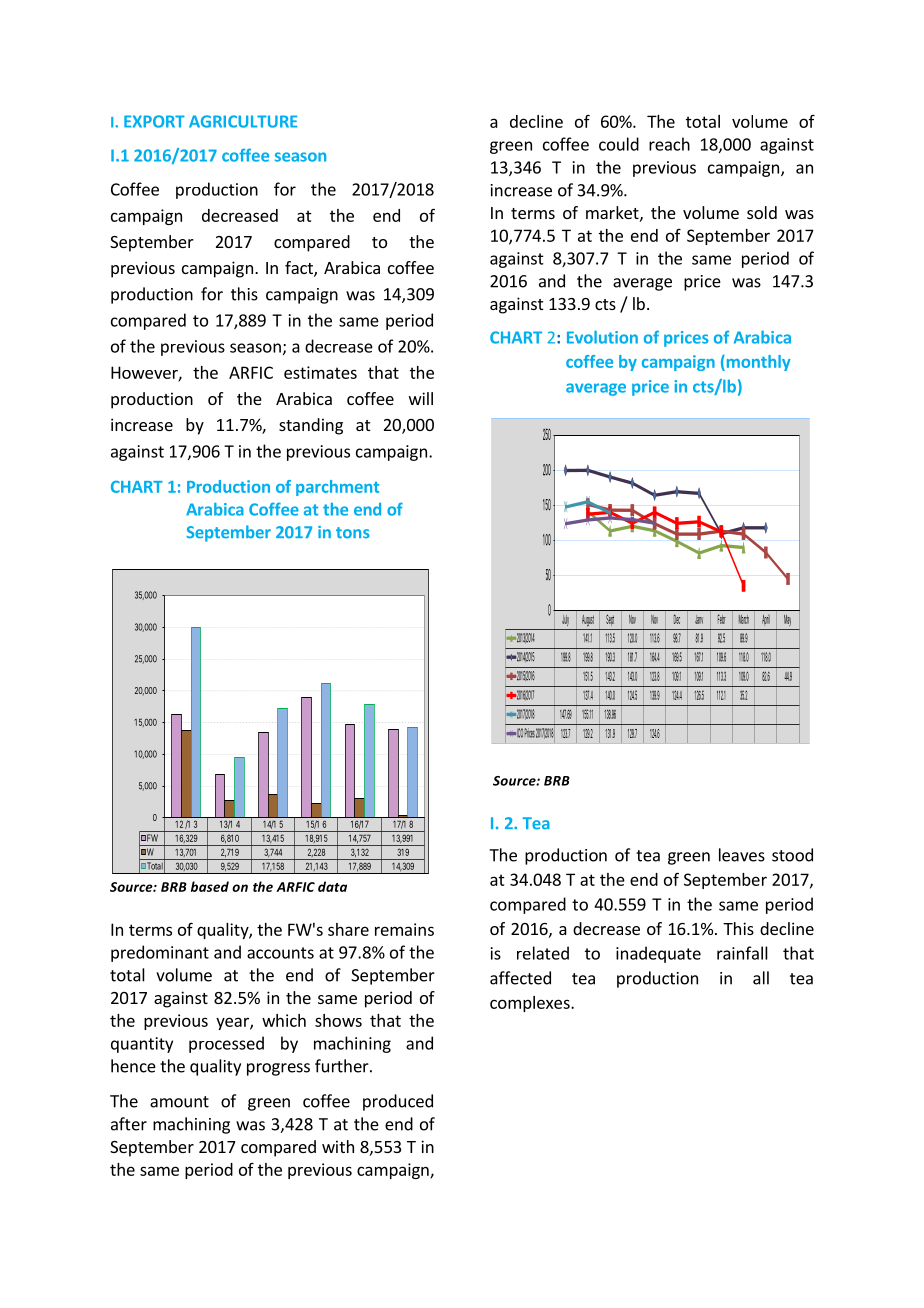 This screenshot has width=924, height=1308. Describe the element at coordinates (353, 533) in the screenshot. I see `tons` at that location.
